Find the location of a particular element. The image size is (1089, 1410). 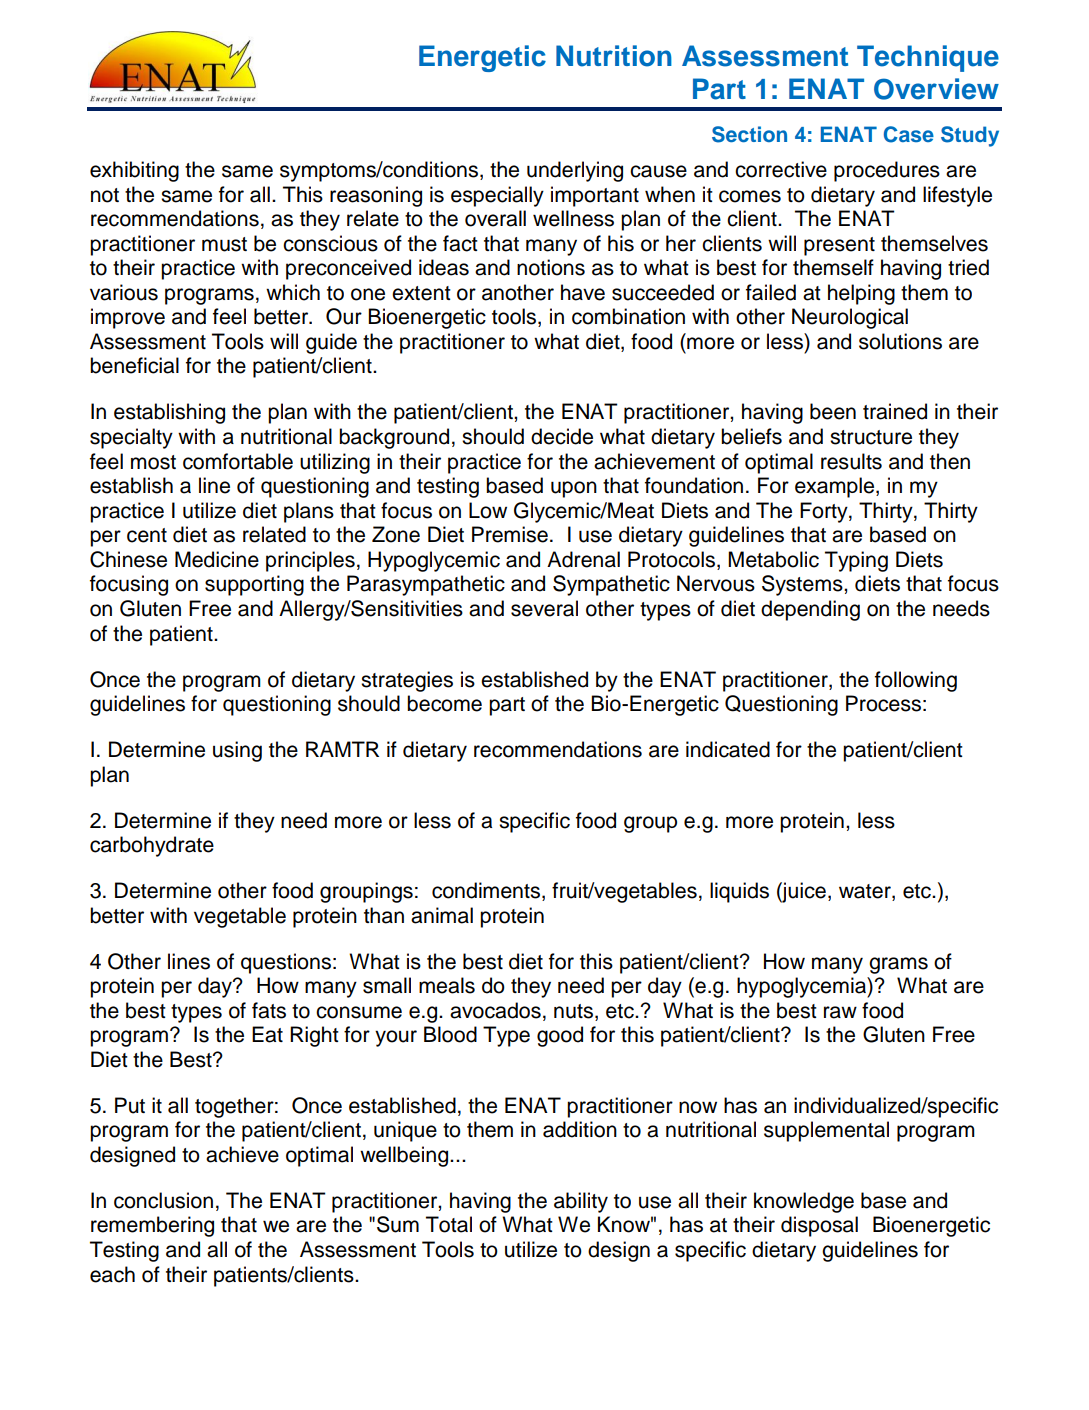

decide is located at coordinates (562, 436).
